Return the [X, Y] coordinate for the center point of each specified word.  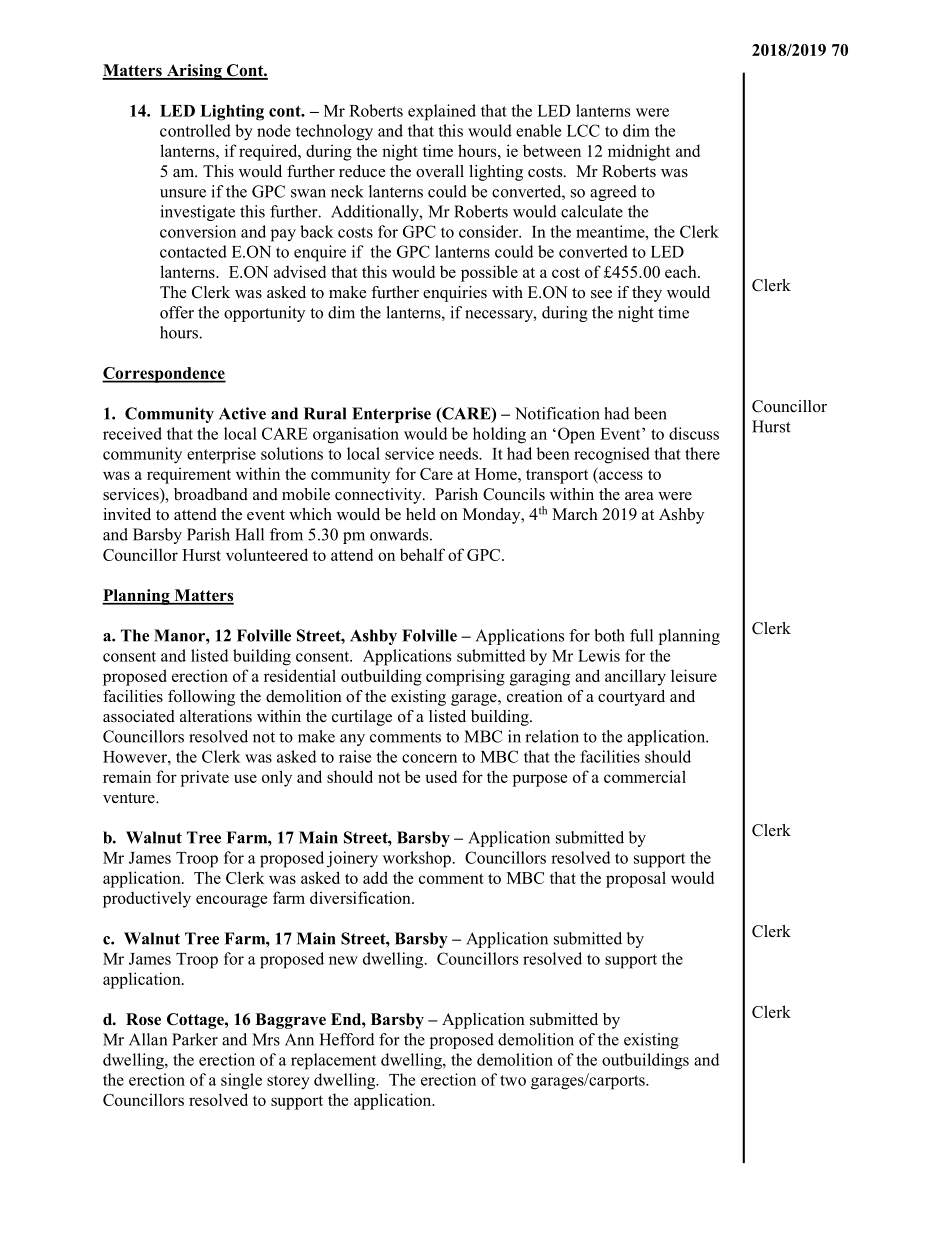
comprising [465, 677]
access [621, 475]
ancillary [635, 677]
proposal [636, 879]
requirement [189, 475]
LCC [583, 130]
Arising [194, 72]
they [647, 294]
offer [177, 312]
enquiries [455, 294]
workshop [417, 859]
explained [442, 112]
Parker [195, 1039]
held [421, 514]
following [201, 698]
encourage [231, 901]
